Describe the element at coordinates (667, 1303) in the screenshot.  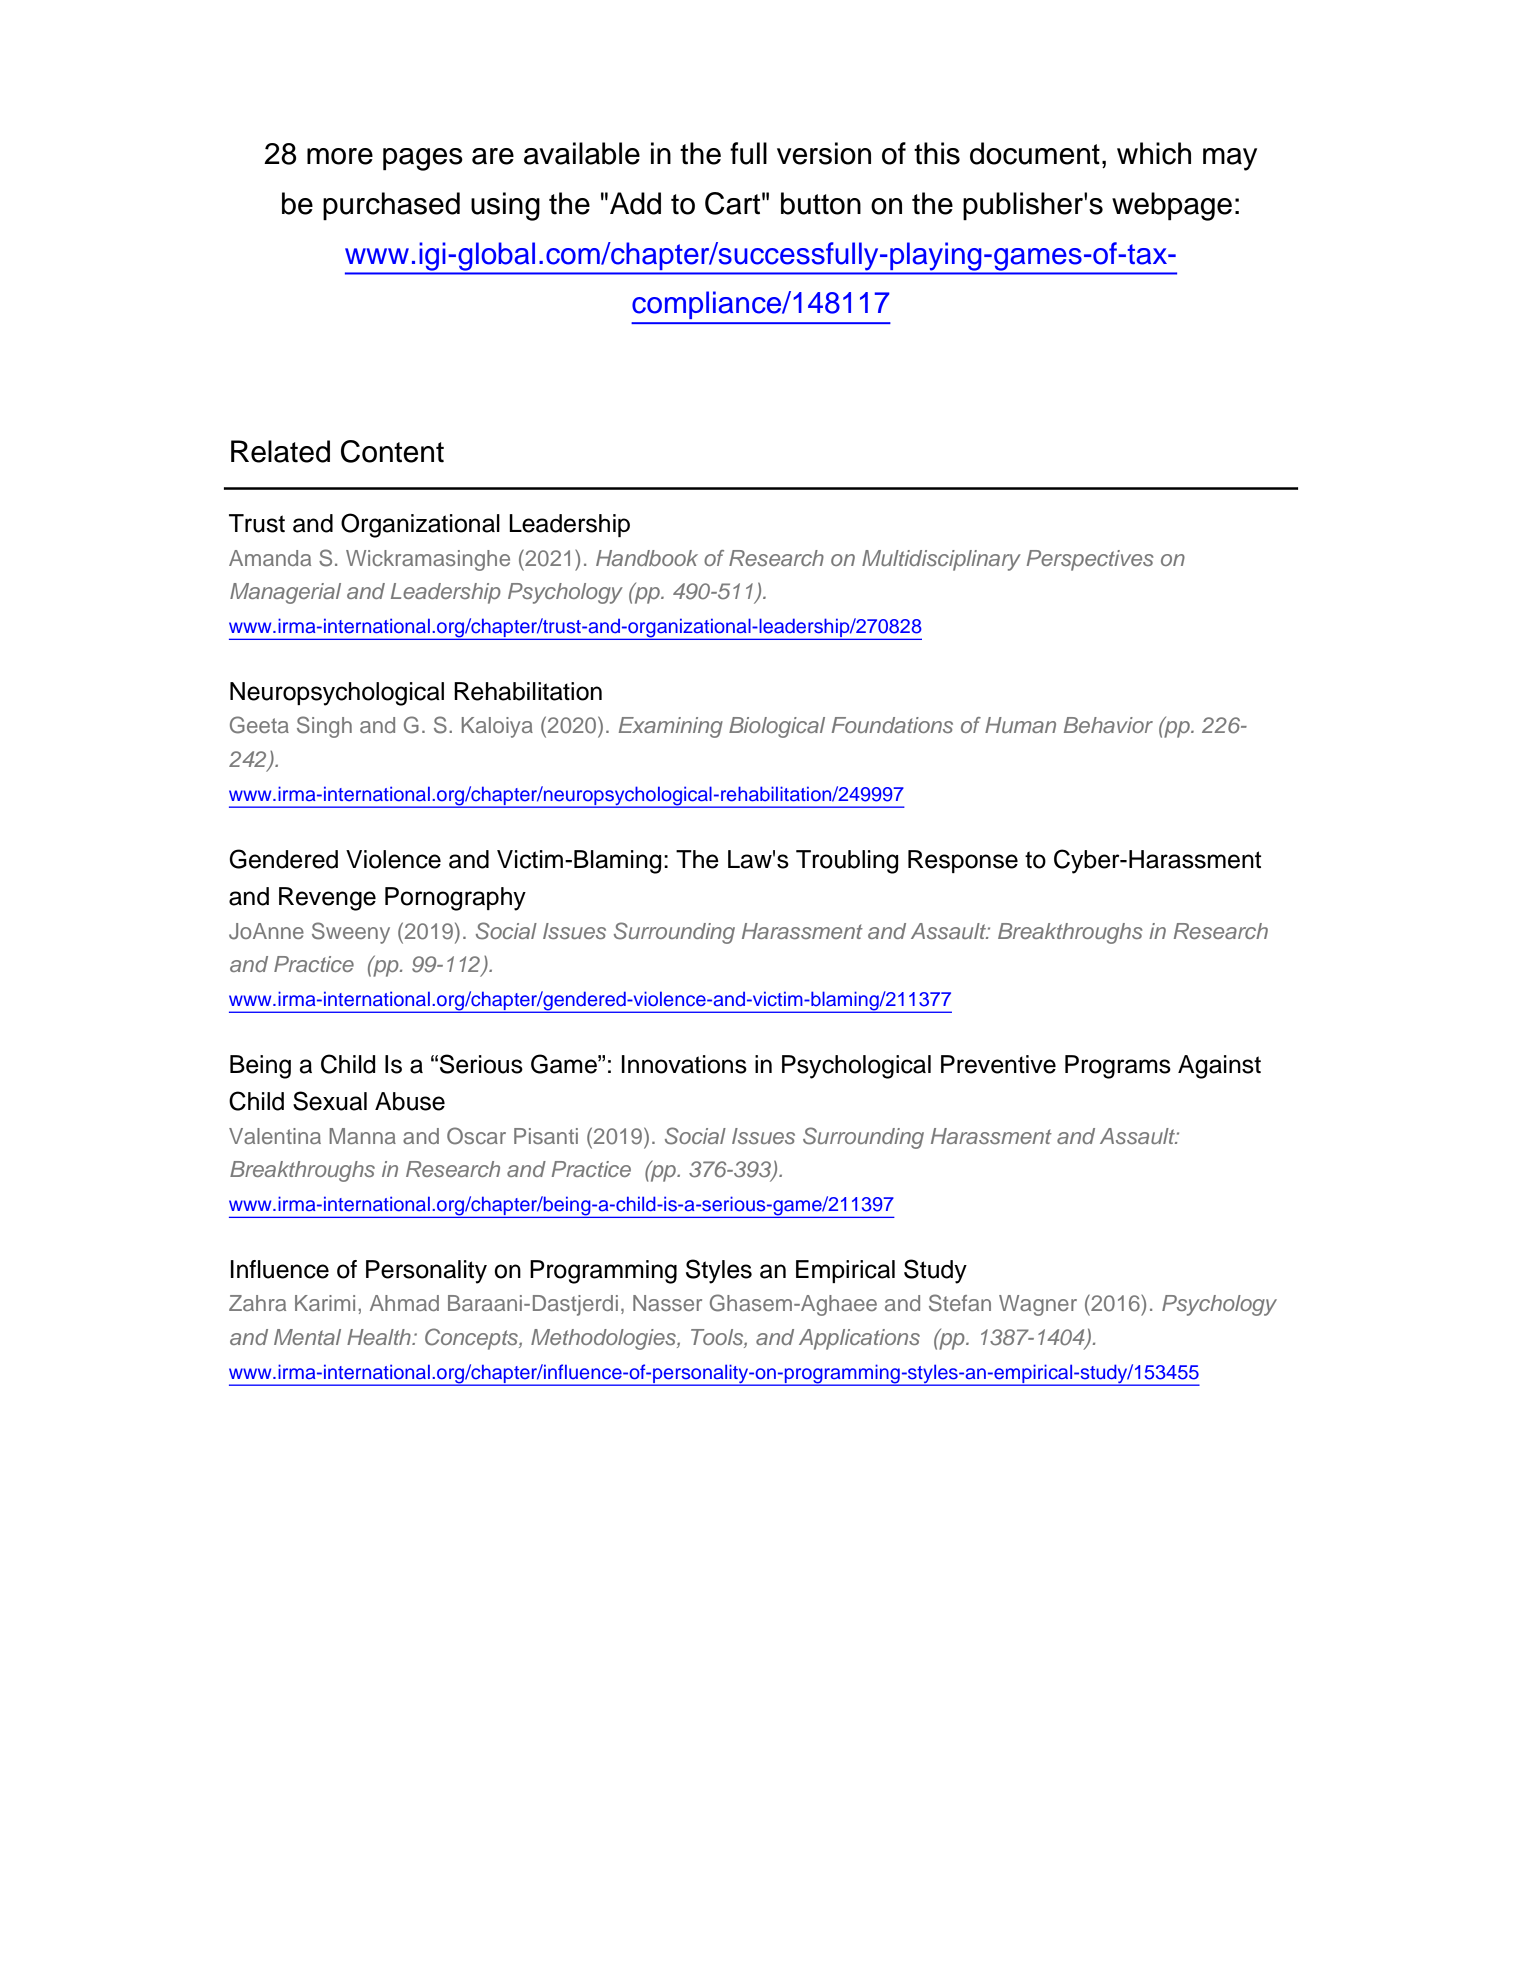
I see `Nasser` at that location.
